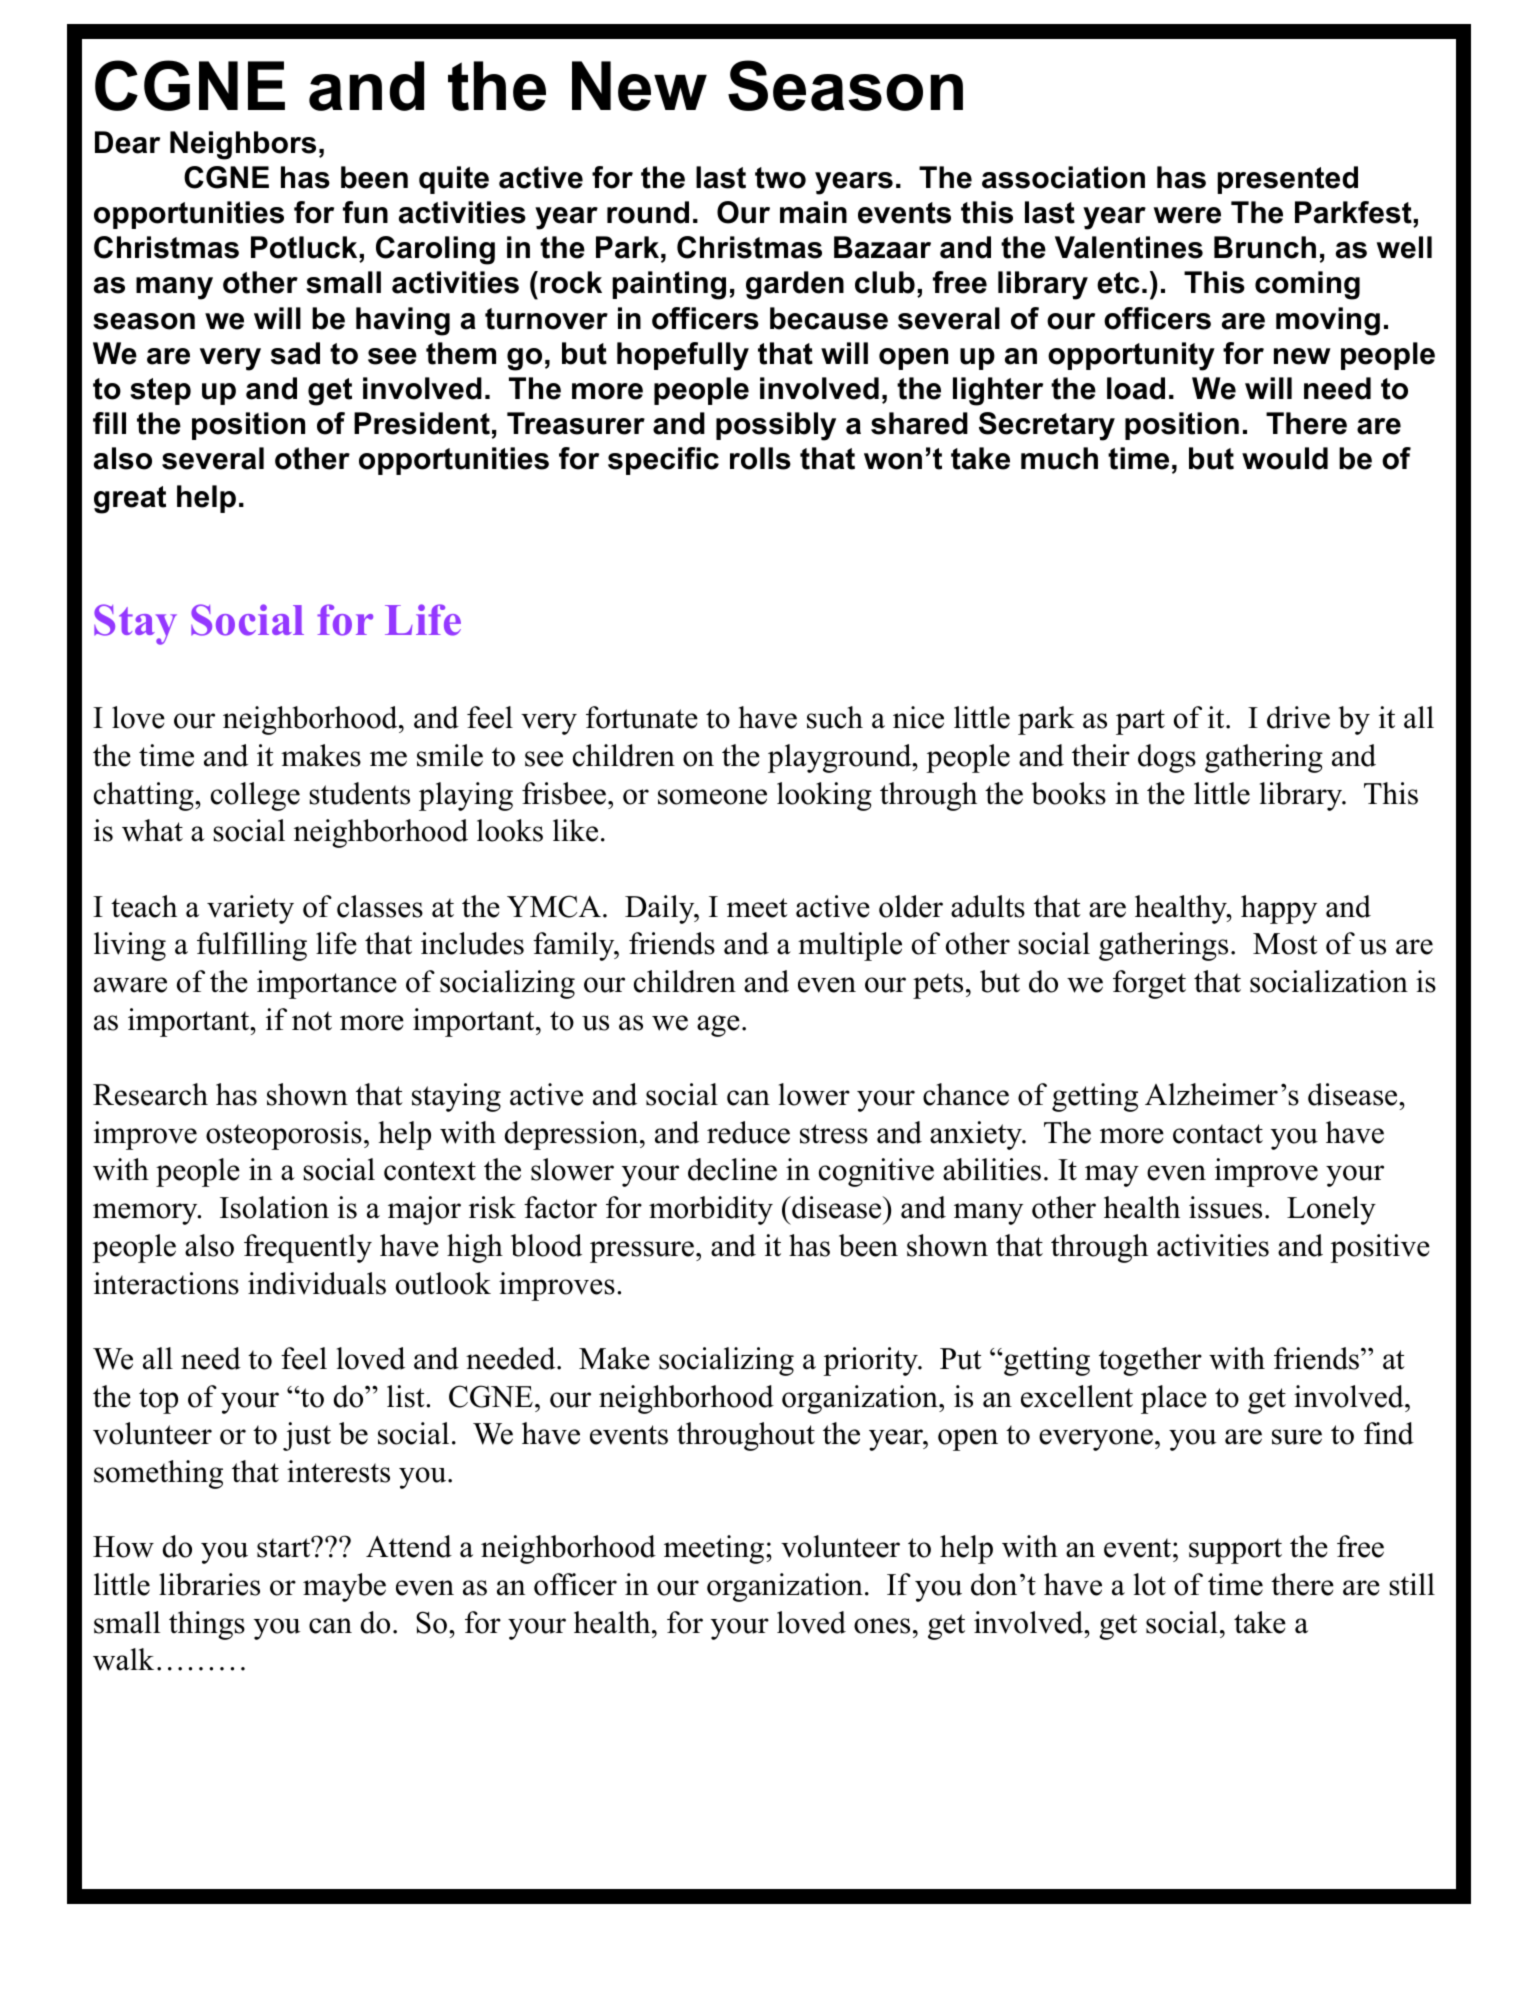  What do you see at coordinates (243, 145) in the page?
I see `Neighbors` at bounding box center [243, 145].
